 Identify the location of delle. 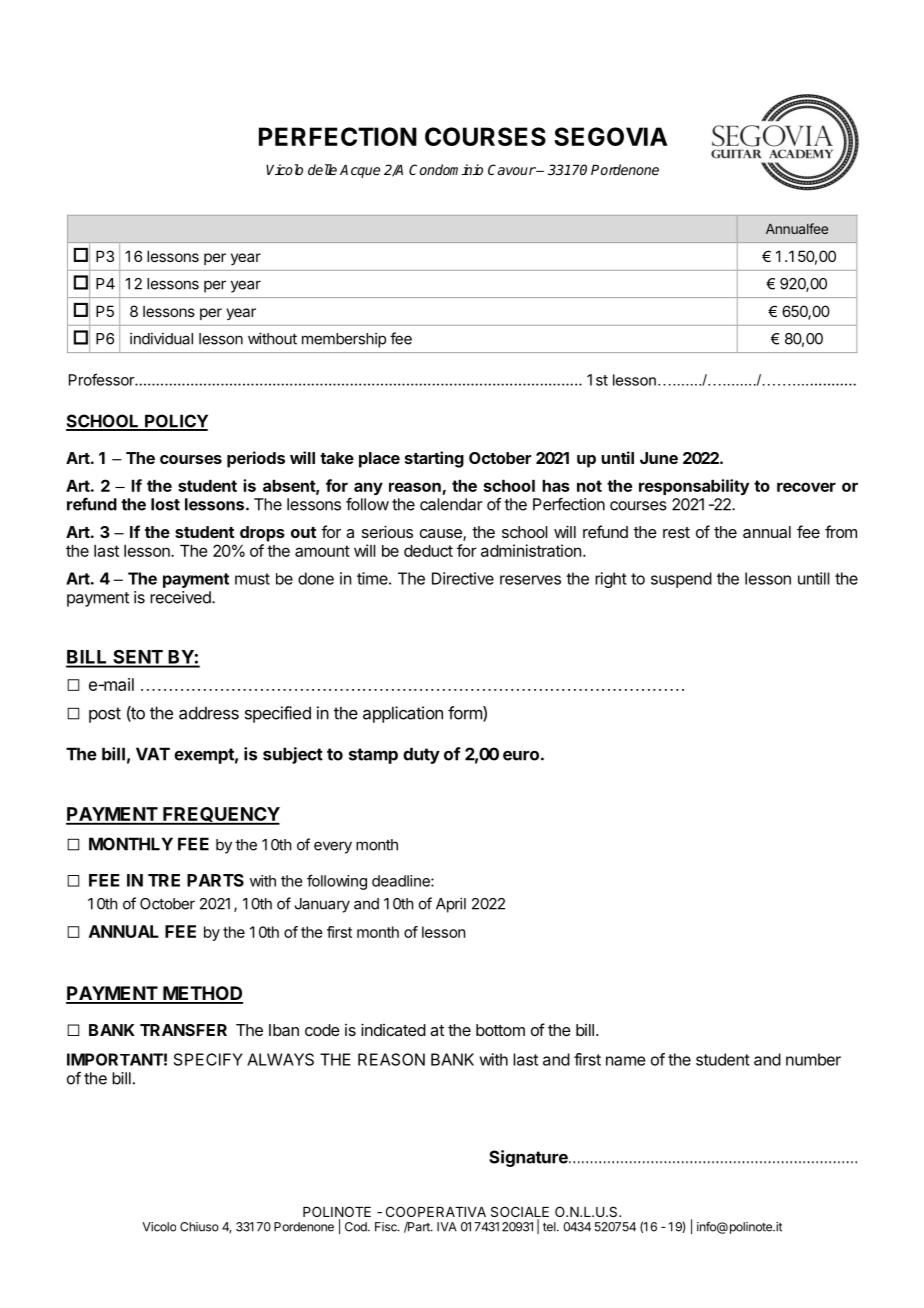
(322, 169).
